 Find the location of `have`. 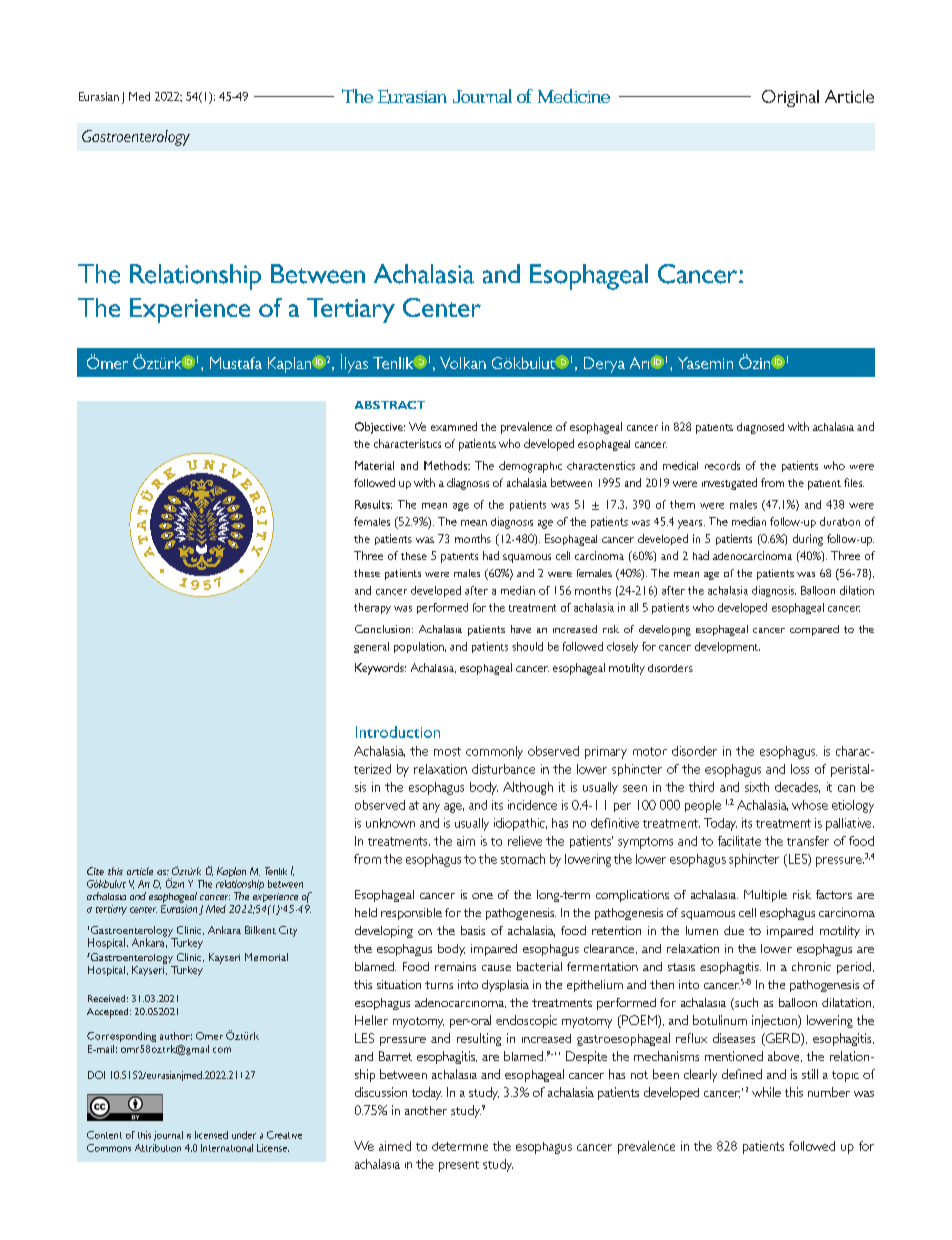

have is located at coordinates (521, 629).
